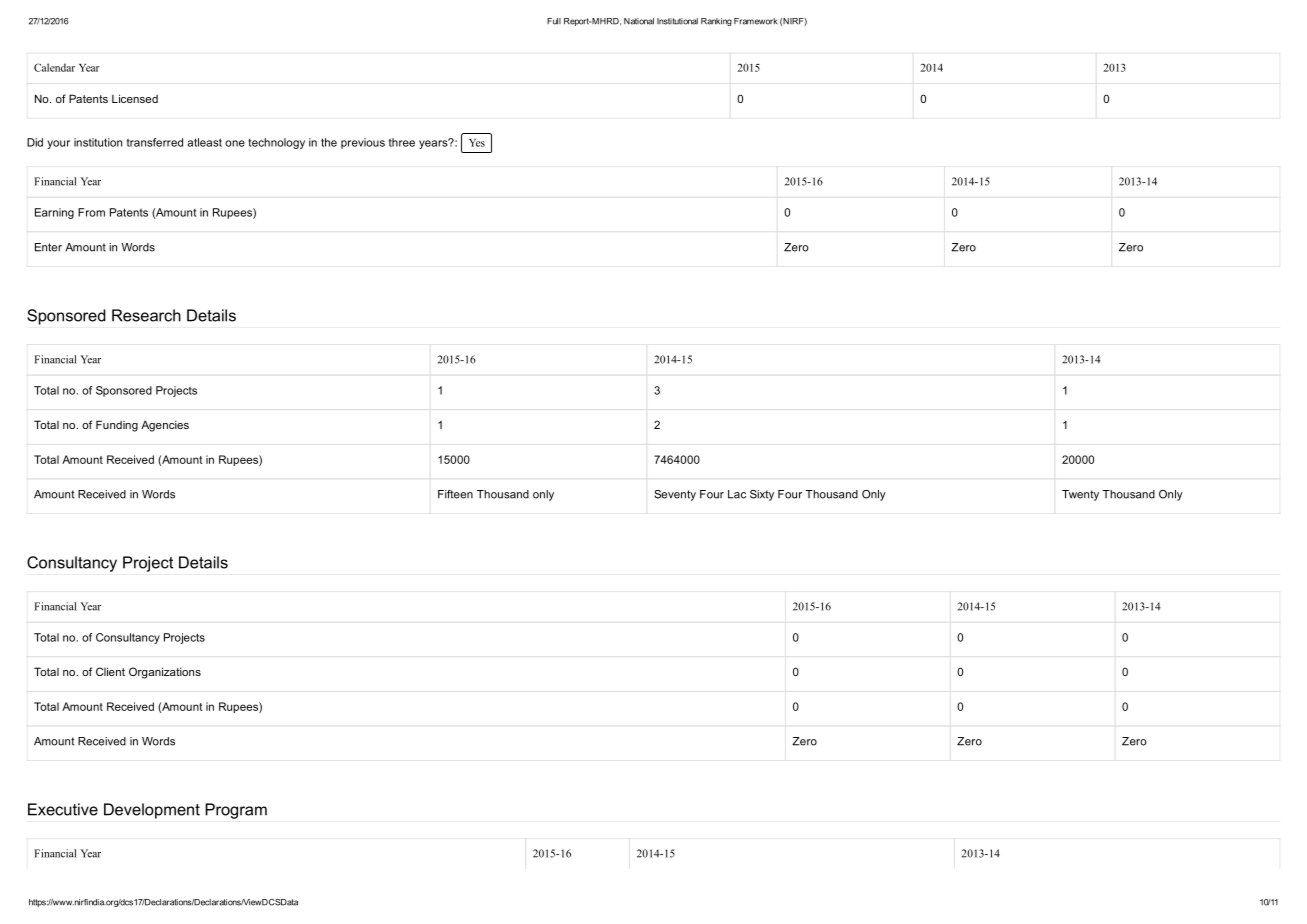 Image resolution: width=1307 pixels, height=924 pixels. Describe the element at coordinates (165, 673) in the screenshot. I see `Organizations` at that location.
